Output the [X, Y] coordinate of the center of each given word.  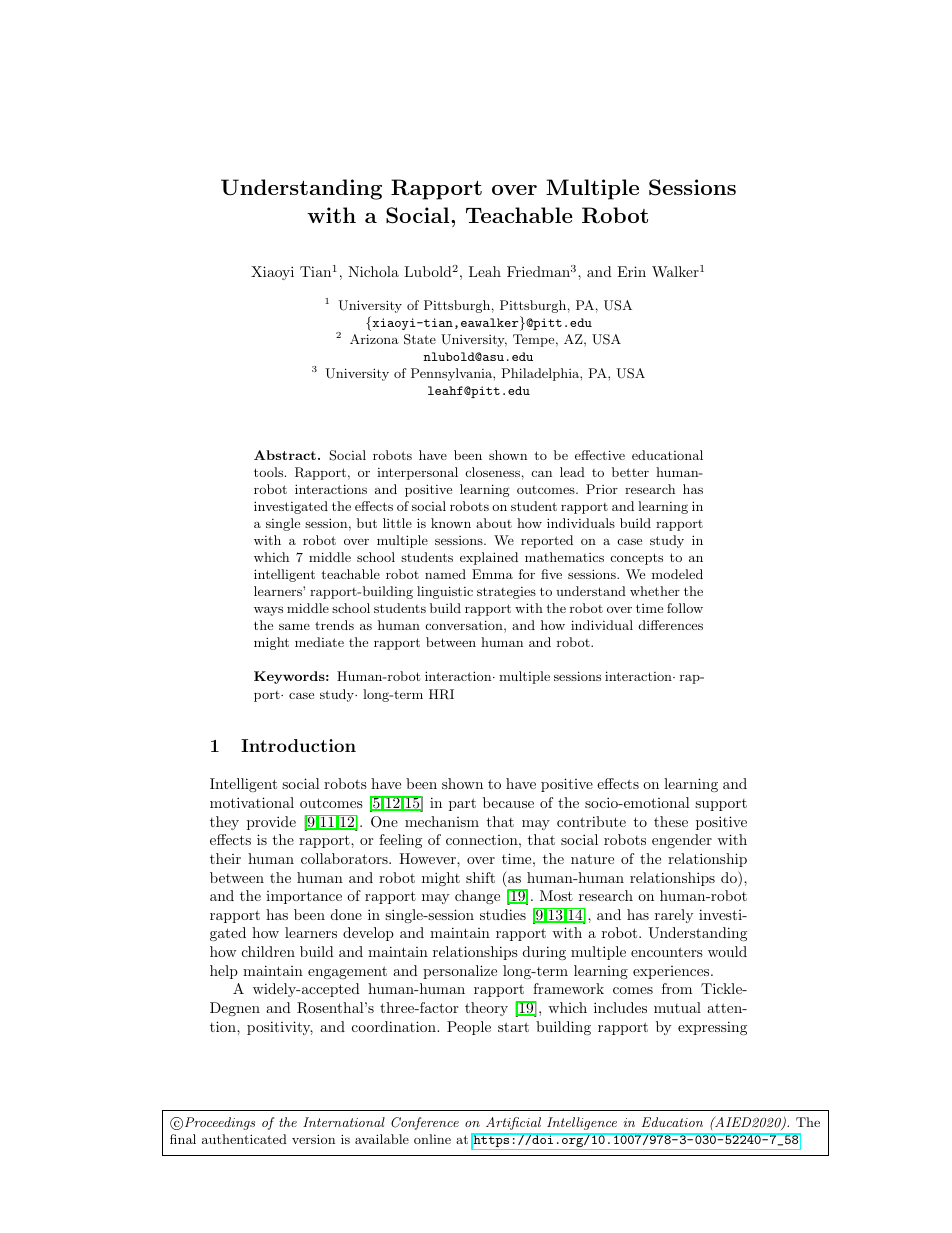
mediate [319, 642]
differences [671, 625]
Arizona [374, 339]
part [462, 804]
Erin [631, 271]
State [420, 339]
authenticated [244, 1139]
